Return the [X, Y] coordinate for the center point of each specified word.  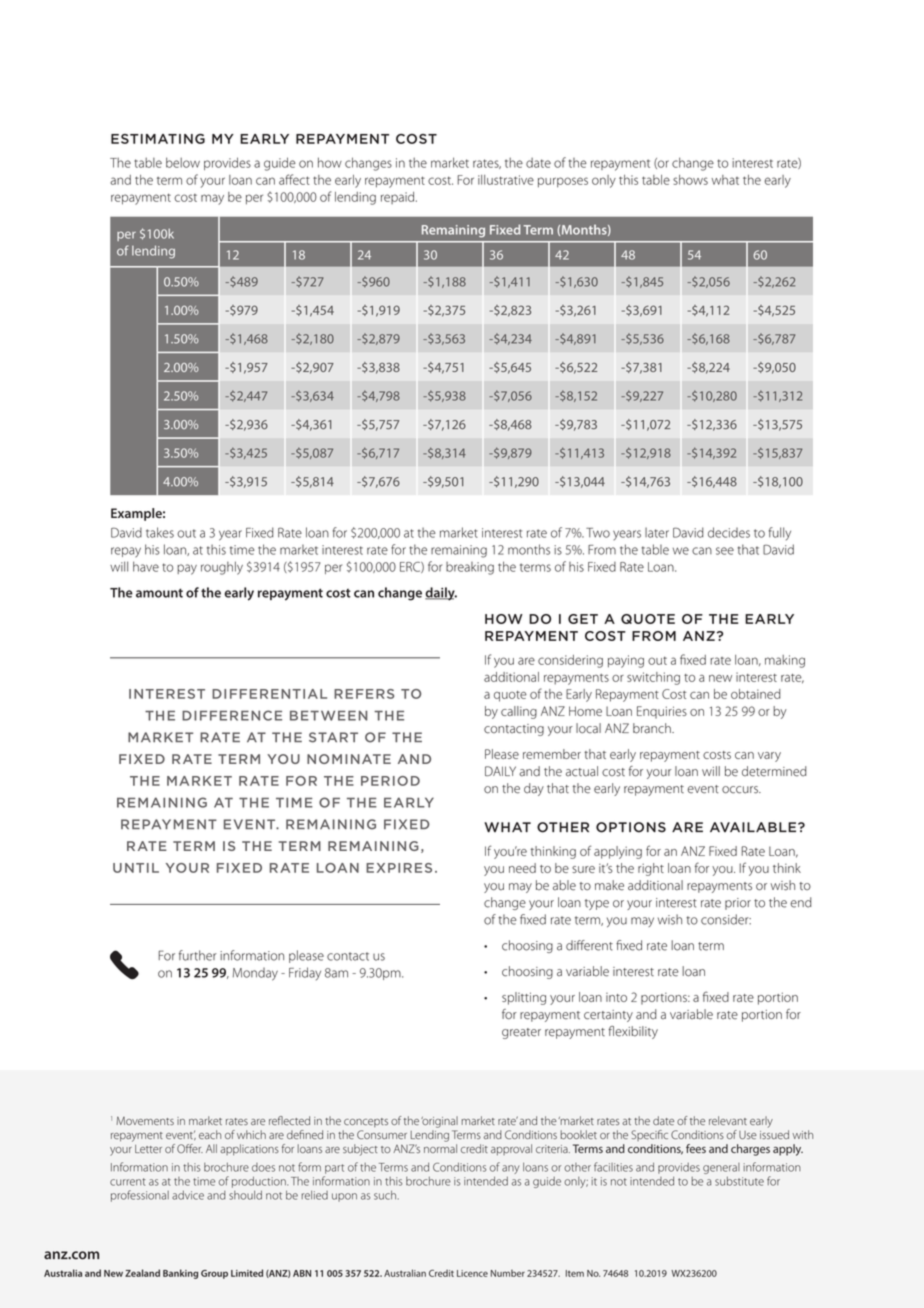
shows [690, 180]
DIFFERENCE [232, 715]
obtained [755, 694]
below [183, 162]
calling [519, 712]
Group [214, 1274]
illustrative [506, 180]
